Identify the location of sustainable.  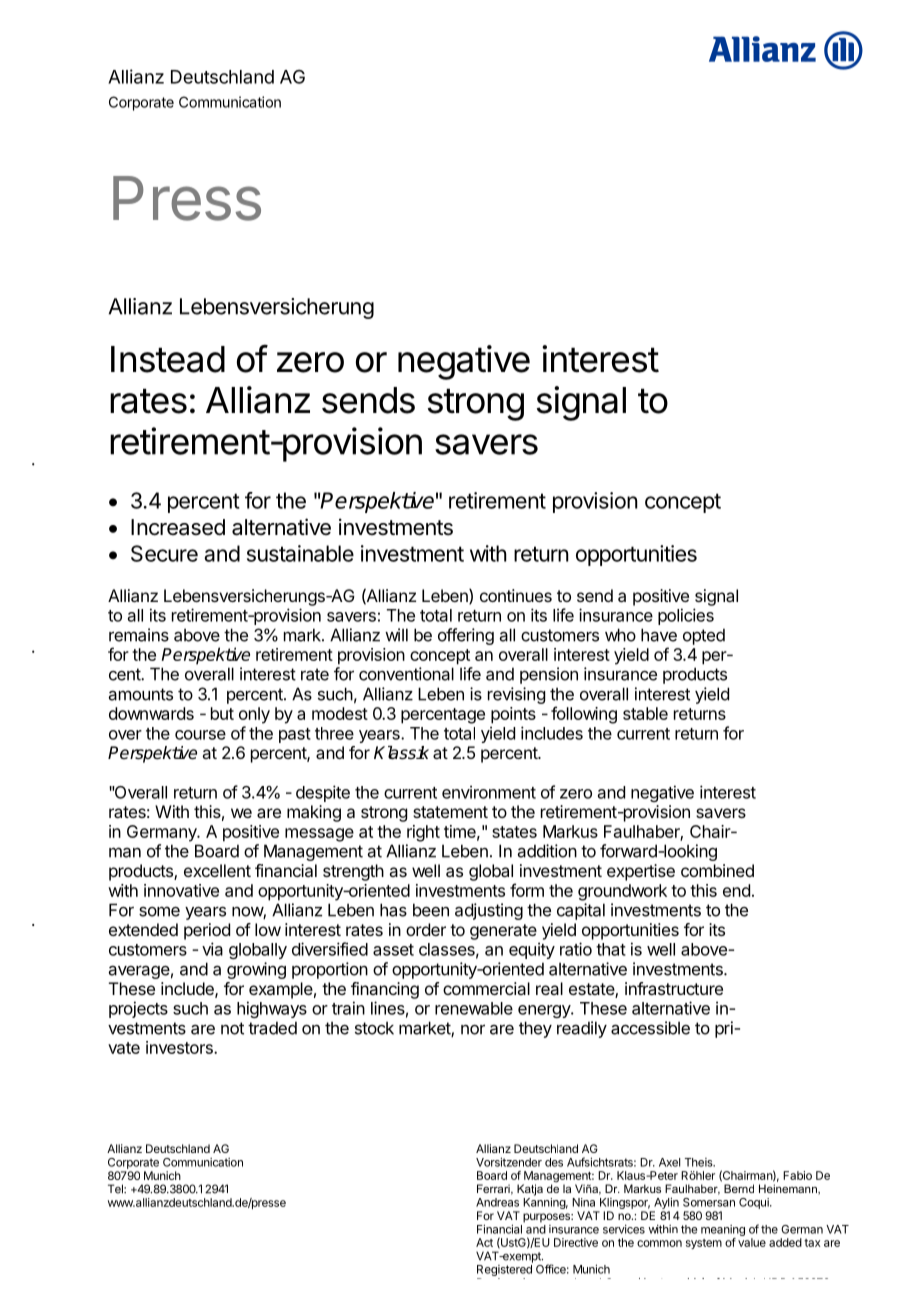
(300, 553).
